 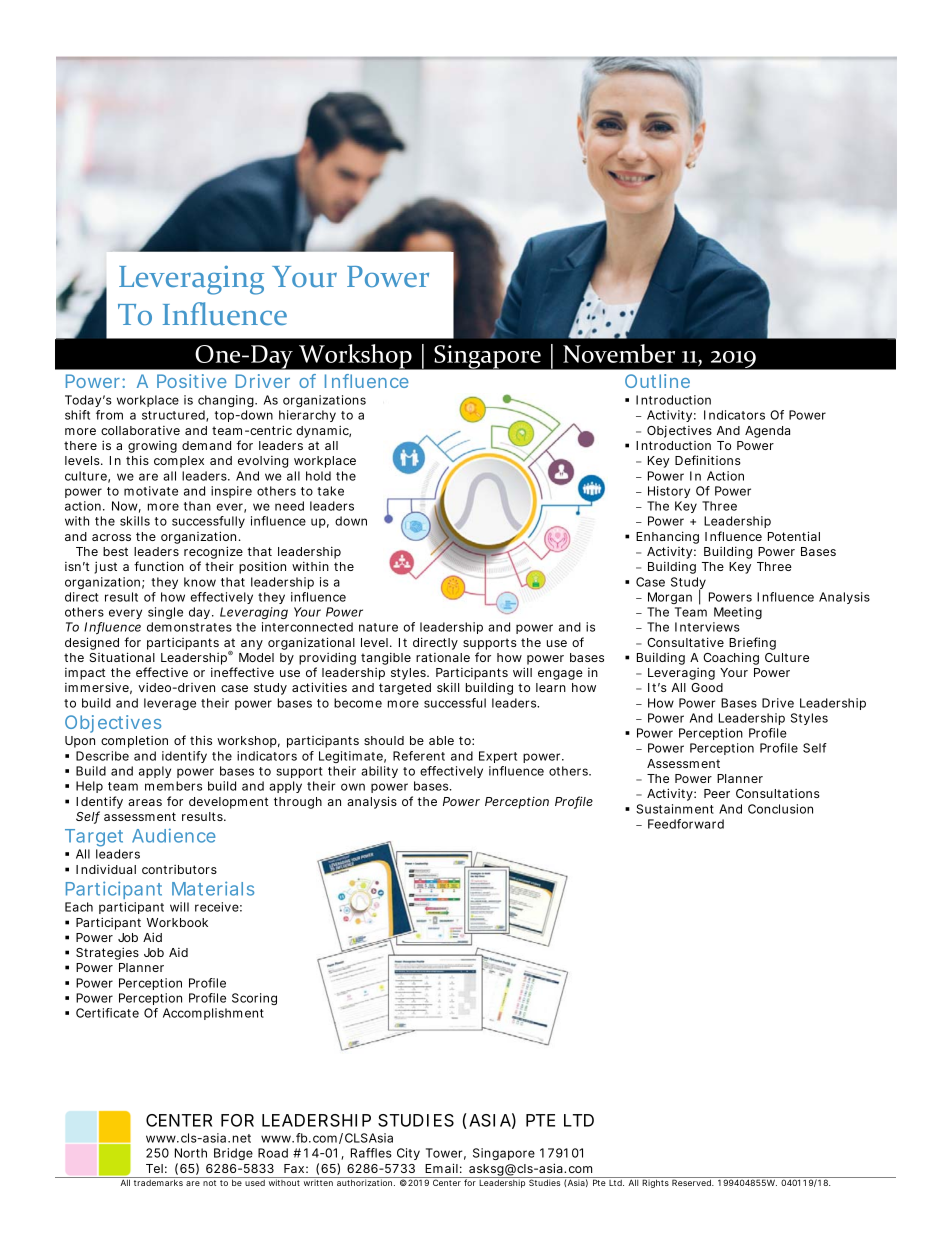 What do you see at coordinates (191, 1153) in the screenshot?
I see `North` at bounding box center [191, 1153].
